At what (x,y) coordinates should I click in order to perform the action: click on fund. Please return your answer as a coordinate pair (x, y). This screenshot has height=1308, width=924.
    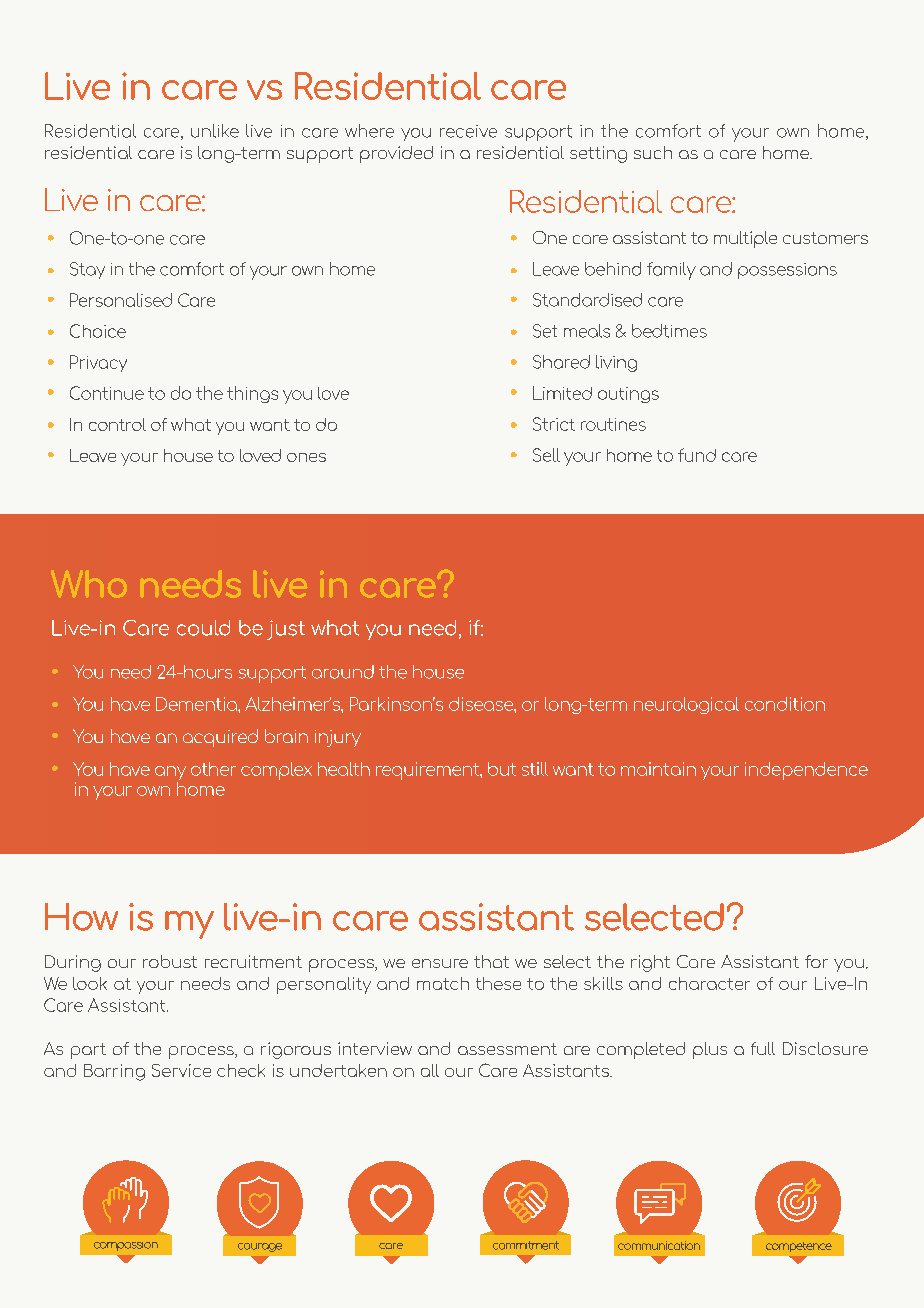
    Looking at the image, I should click on (697, 455).
